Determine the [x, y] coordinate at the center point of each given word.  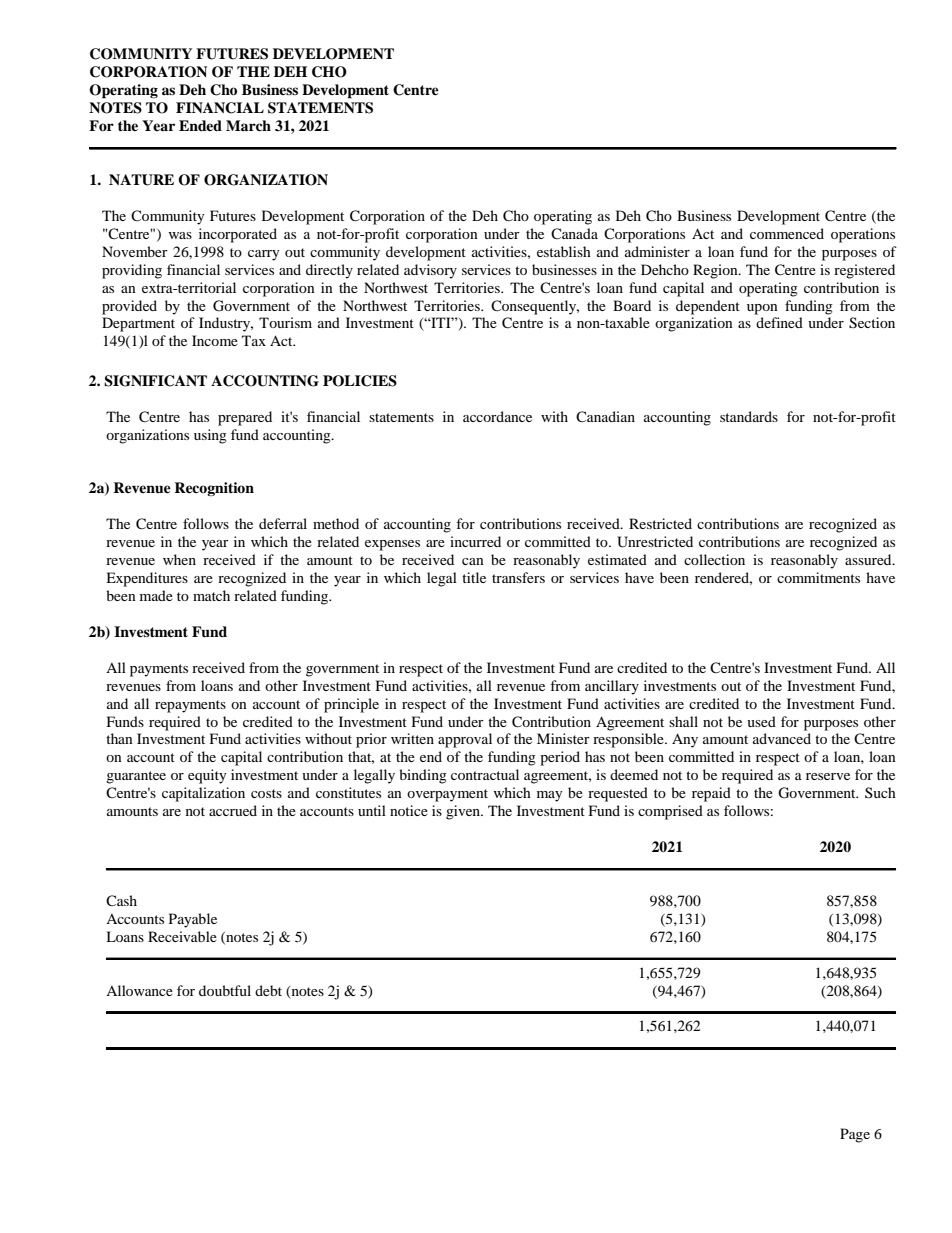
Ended [200, 125]
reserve [828, 776]
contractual [485, 774]
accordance [497, 416]
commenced [787, 233]
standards [749, 416]
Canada [574, 233]
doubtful [225, 990]
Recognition [214, 489]
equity [207, 776]
